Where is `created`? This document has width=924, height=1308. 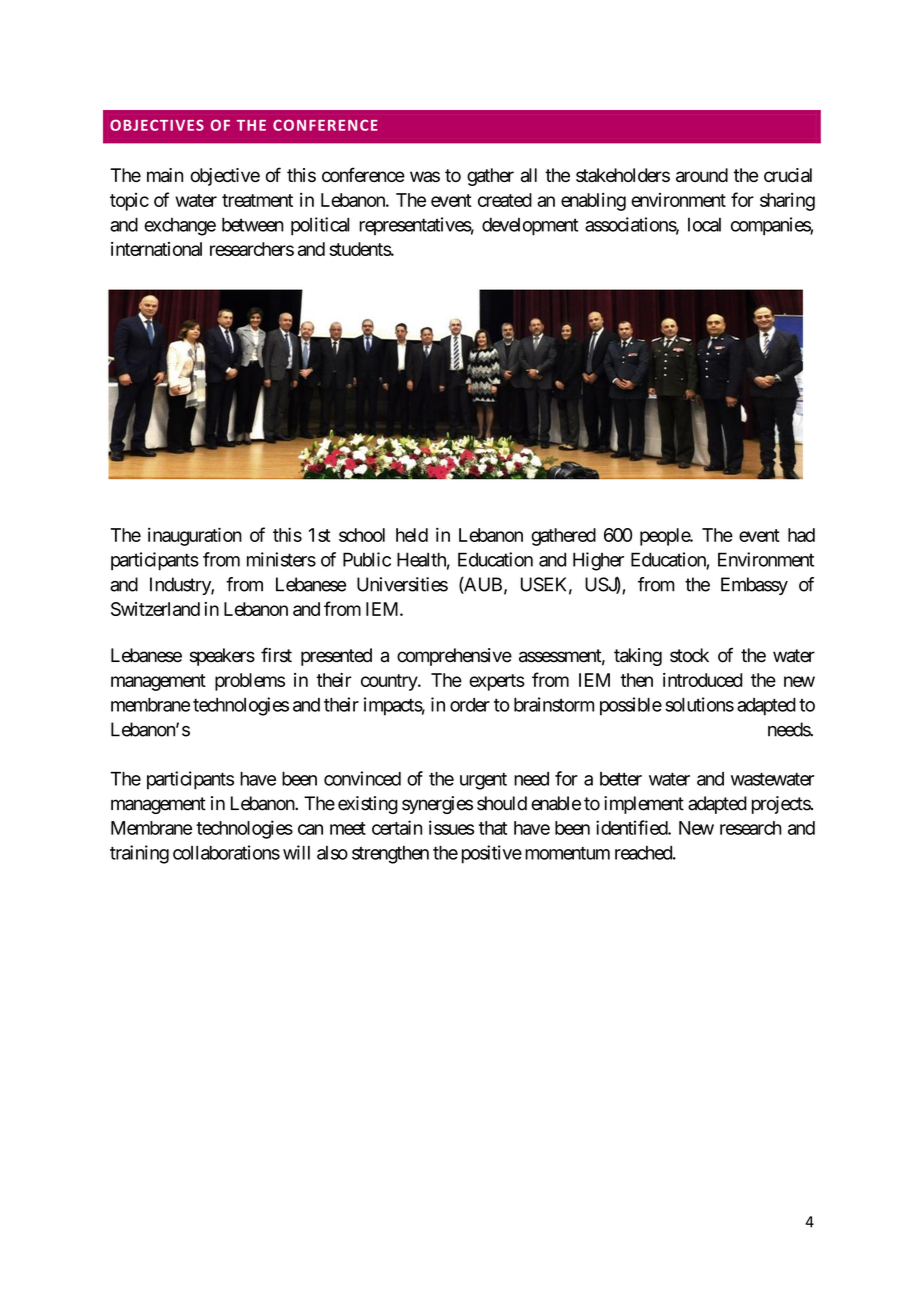 created is located at coordinates (505, 200).
